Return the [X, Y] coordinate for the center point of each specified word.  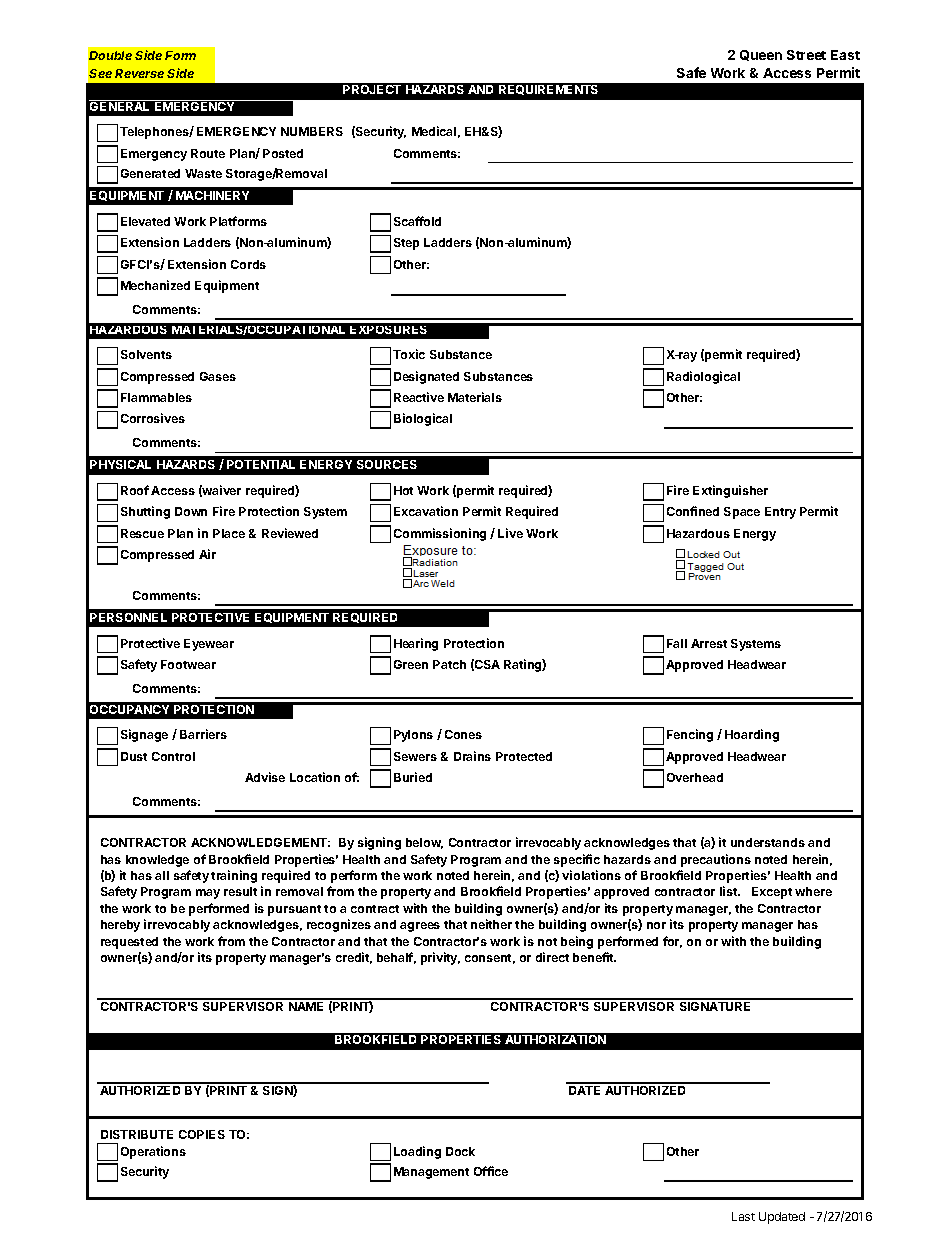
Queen [761, 55]
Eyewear [209, 645]
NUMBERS [312, 131]
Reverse [139, 73]
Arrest [709, 643]
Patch [449, 664]
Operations [153, 1152]
